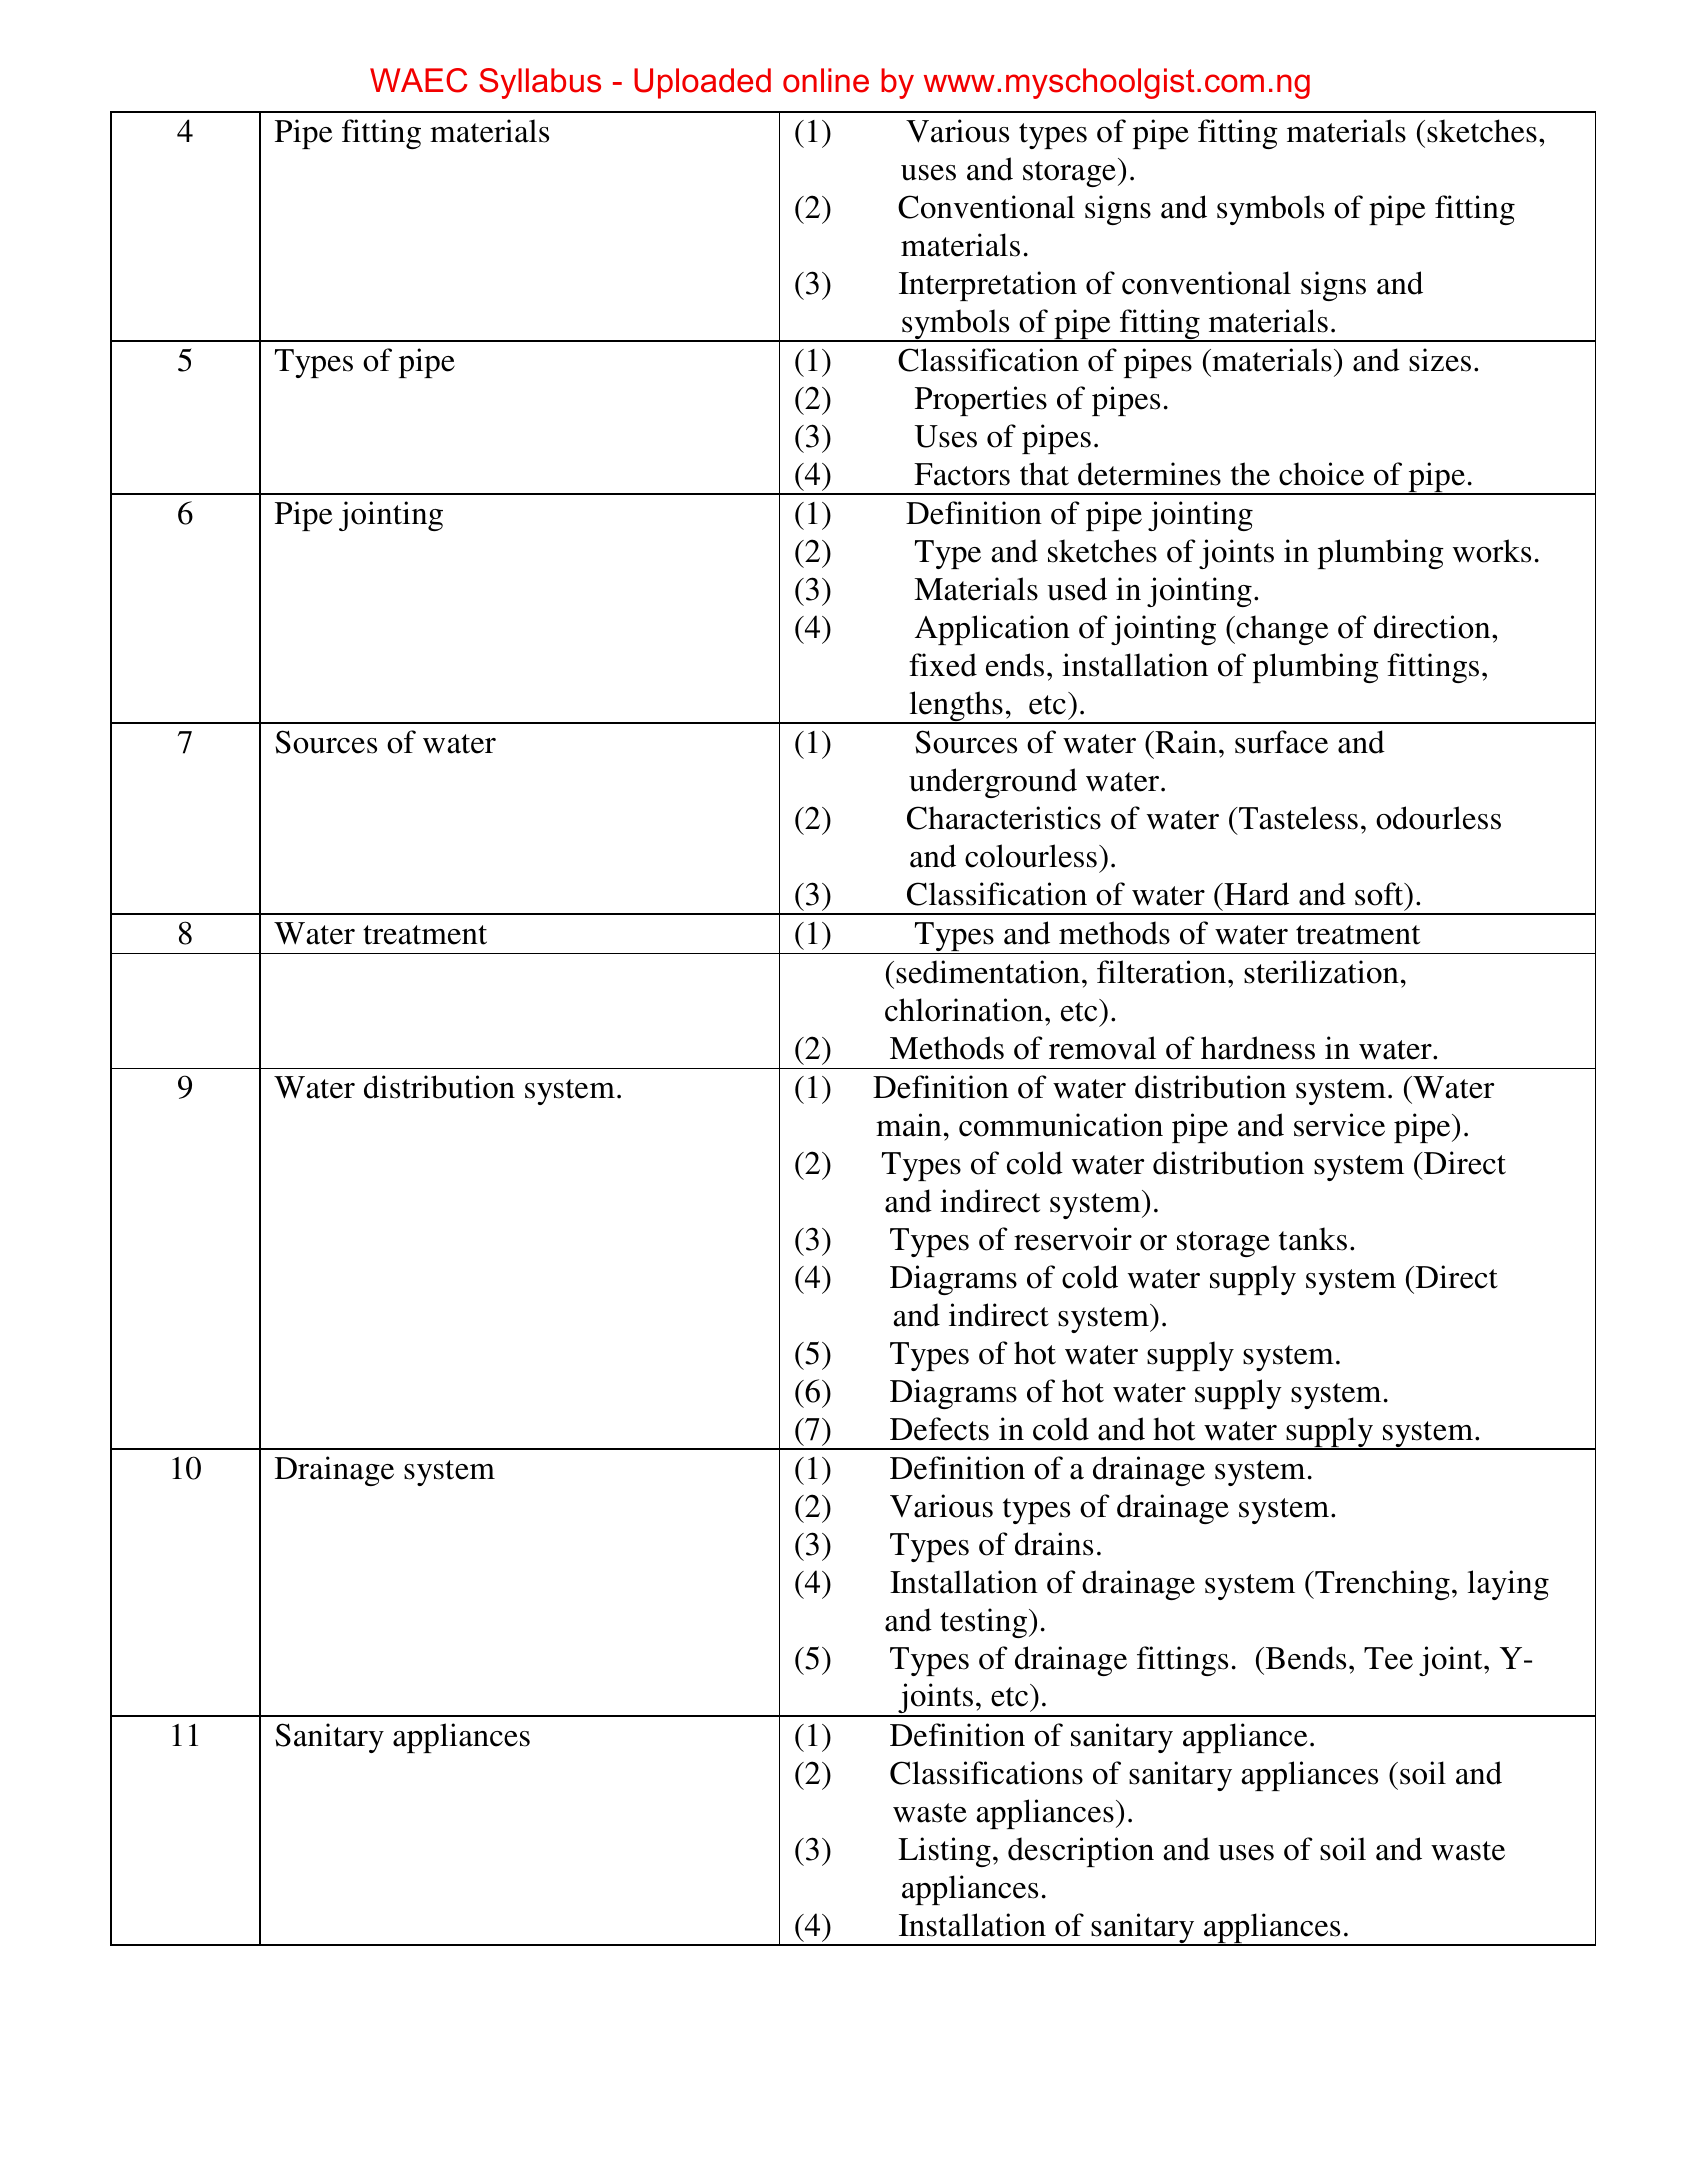  I want to click on tanks, so click(1313, 1239).
